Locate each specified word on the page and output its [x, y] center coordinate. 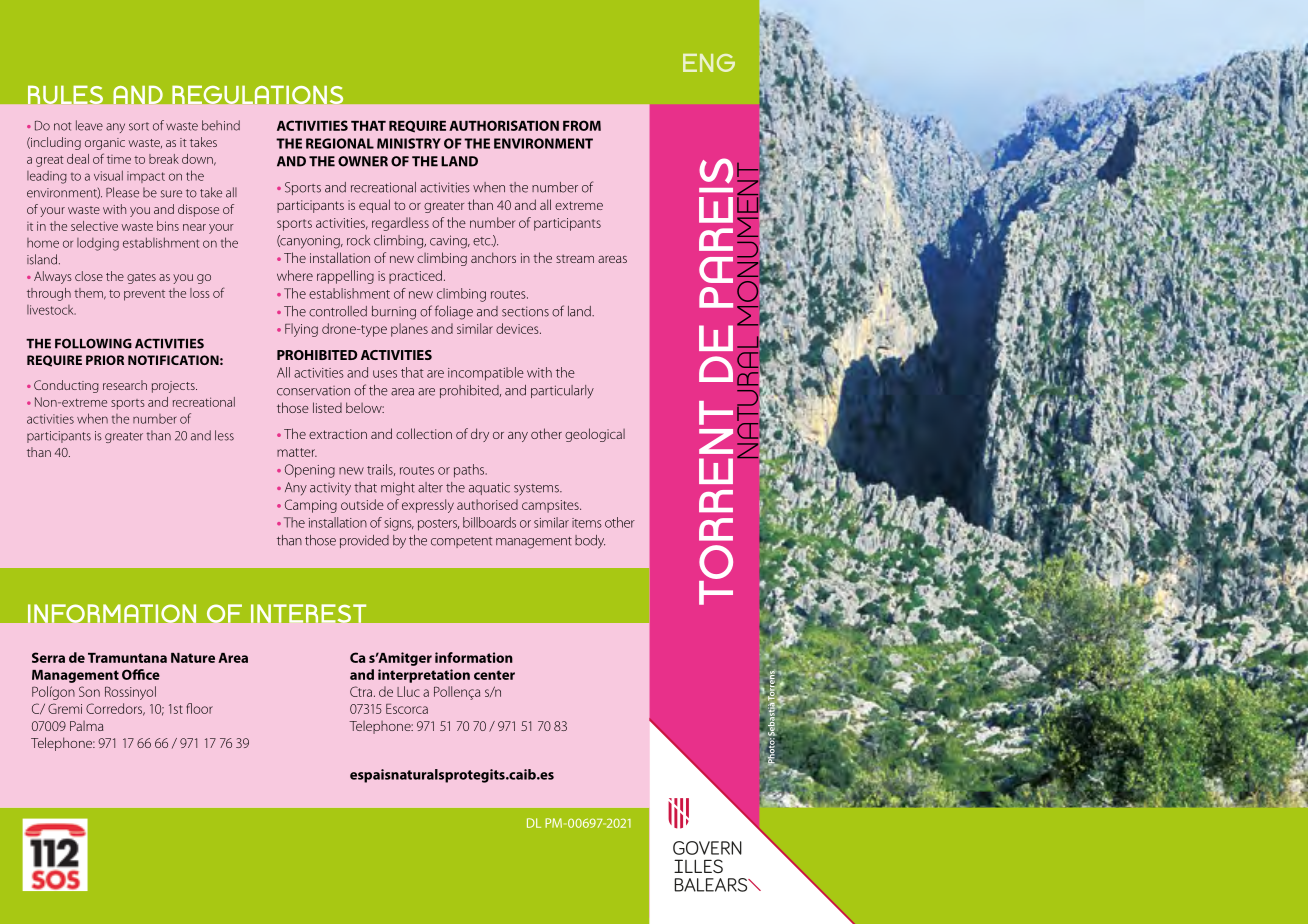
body [590, 542]
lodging [98, 244]
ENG [709, 63]
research [125, 385]
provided [364, 541]
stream [575, 258]
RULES [65, 95]
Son [89, 691]
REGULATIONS [258, 95]
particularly [562, 391]
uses [385, 374]
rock [358, 240]
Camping [311, 506]
